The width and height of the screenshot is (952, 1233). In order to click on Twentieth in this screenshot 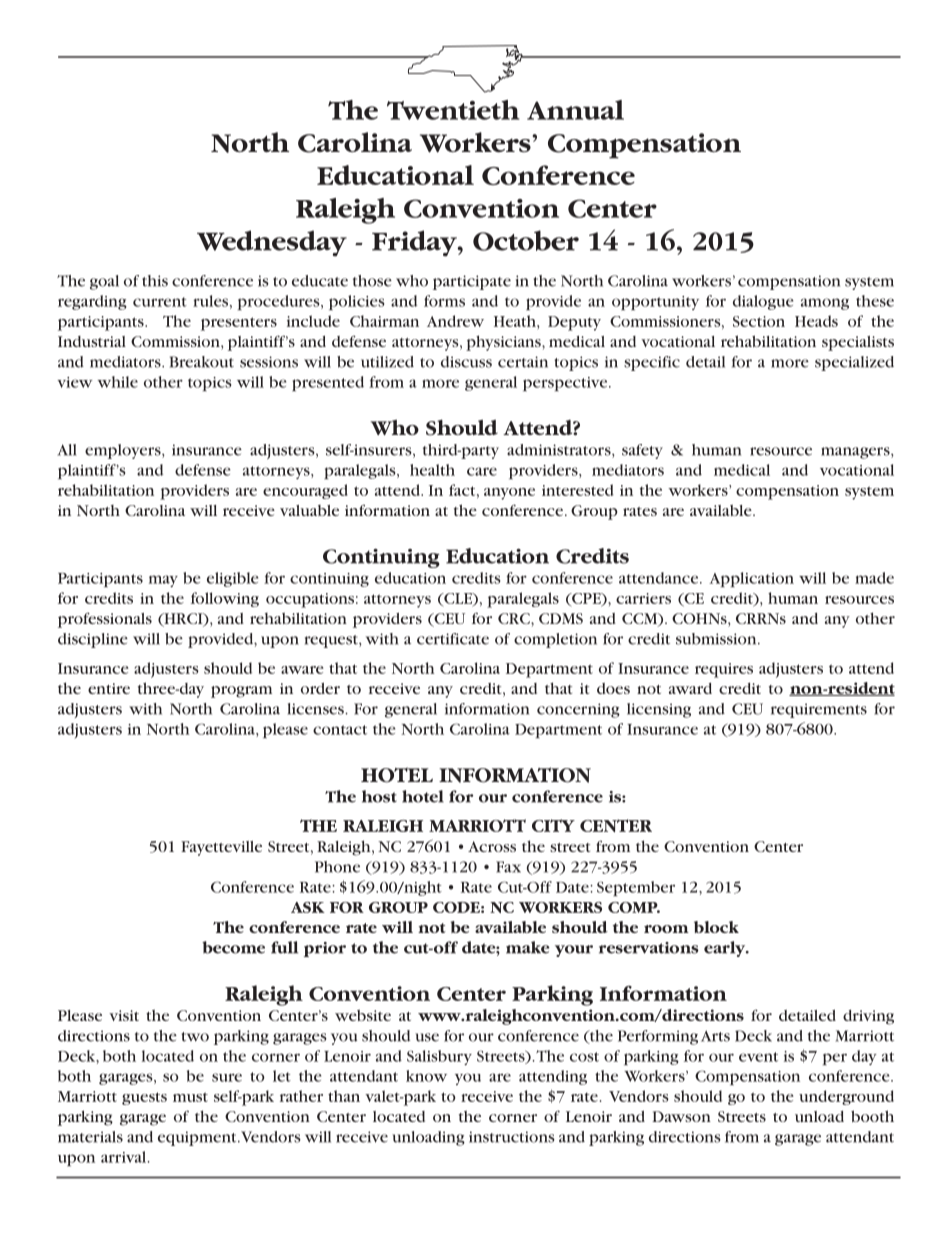, I will do `click(453, 110)`.
